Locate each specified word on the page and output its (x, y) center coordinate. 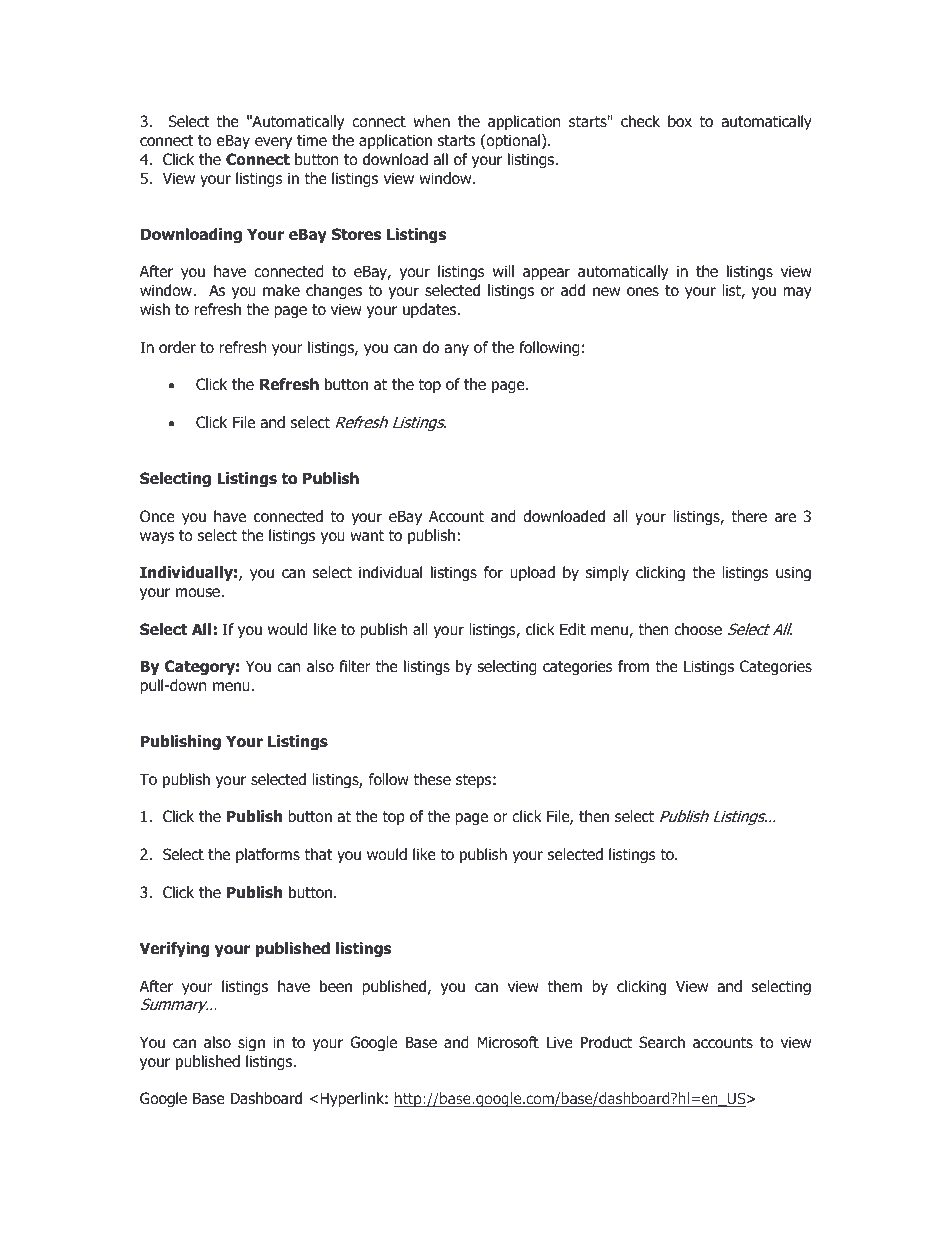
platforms (268, 855)
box (680, 121)
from (633, 666)
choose (698, 629)
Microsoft (508, 1042)
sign (251, 1043)
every (273, 143)
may (797, 293)
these (432, 779)
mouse (199, 593)
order (177, 347)
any (456, 350)
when (431, 121)
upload (532, 573)
